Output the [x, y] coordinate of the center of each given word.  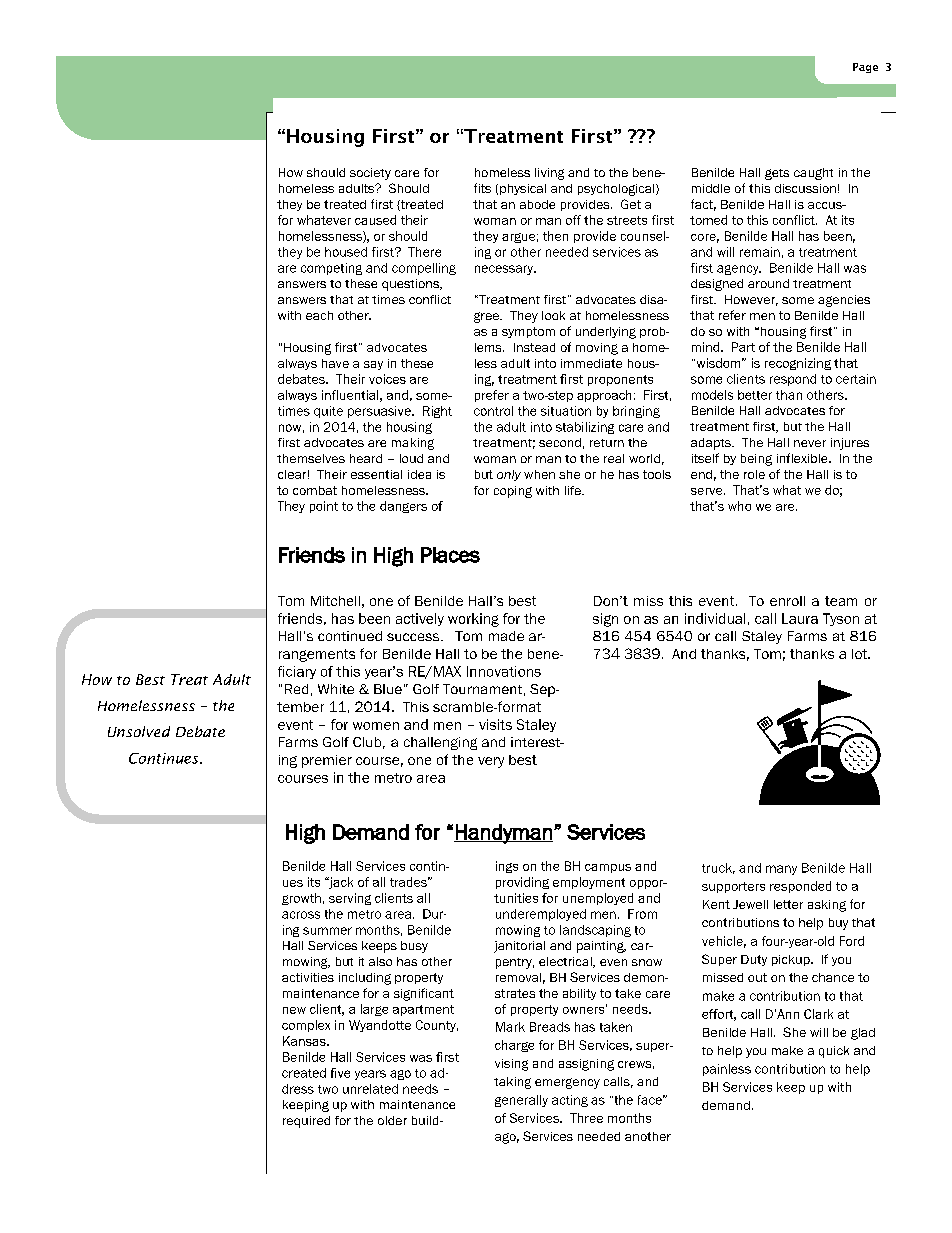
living [549, 174]
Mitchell [335, 601]
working [473, 620]
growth [301, 899]
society [370, 174]
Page [865, 68]
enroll [787, 601]
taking [512, 1083]
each [319, 315]
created [304, 1073]
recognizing [798, 364]
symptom [528, 332]
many [781, 870]
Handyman [503, 834]
